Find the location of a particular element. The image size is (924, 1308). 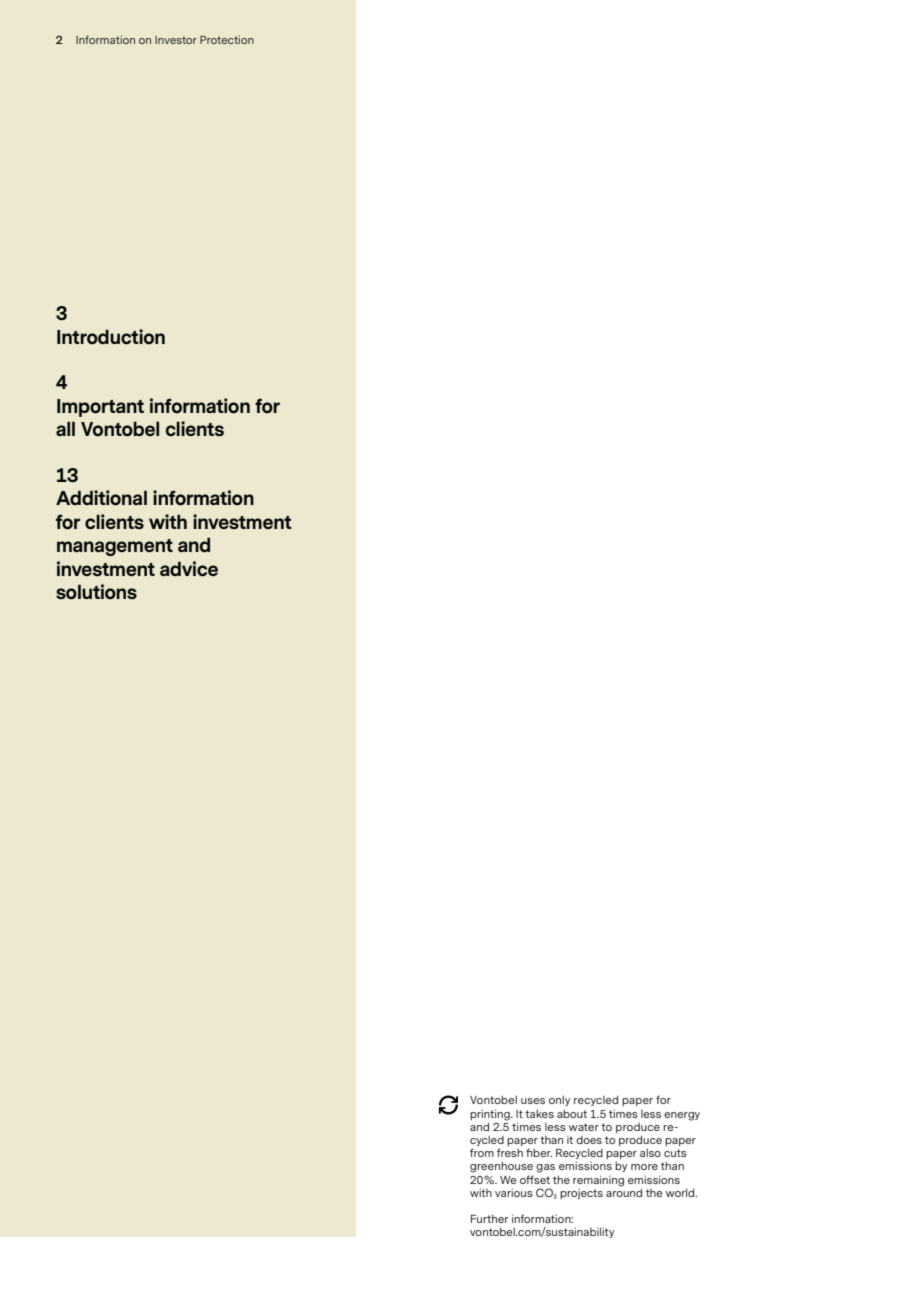

Further is located at coordinates (489, 1218).
